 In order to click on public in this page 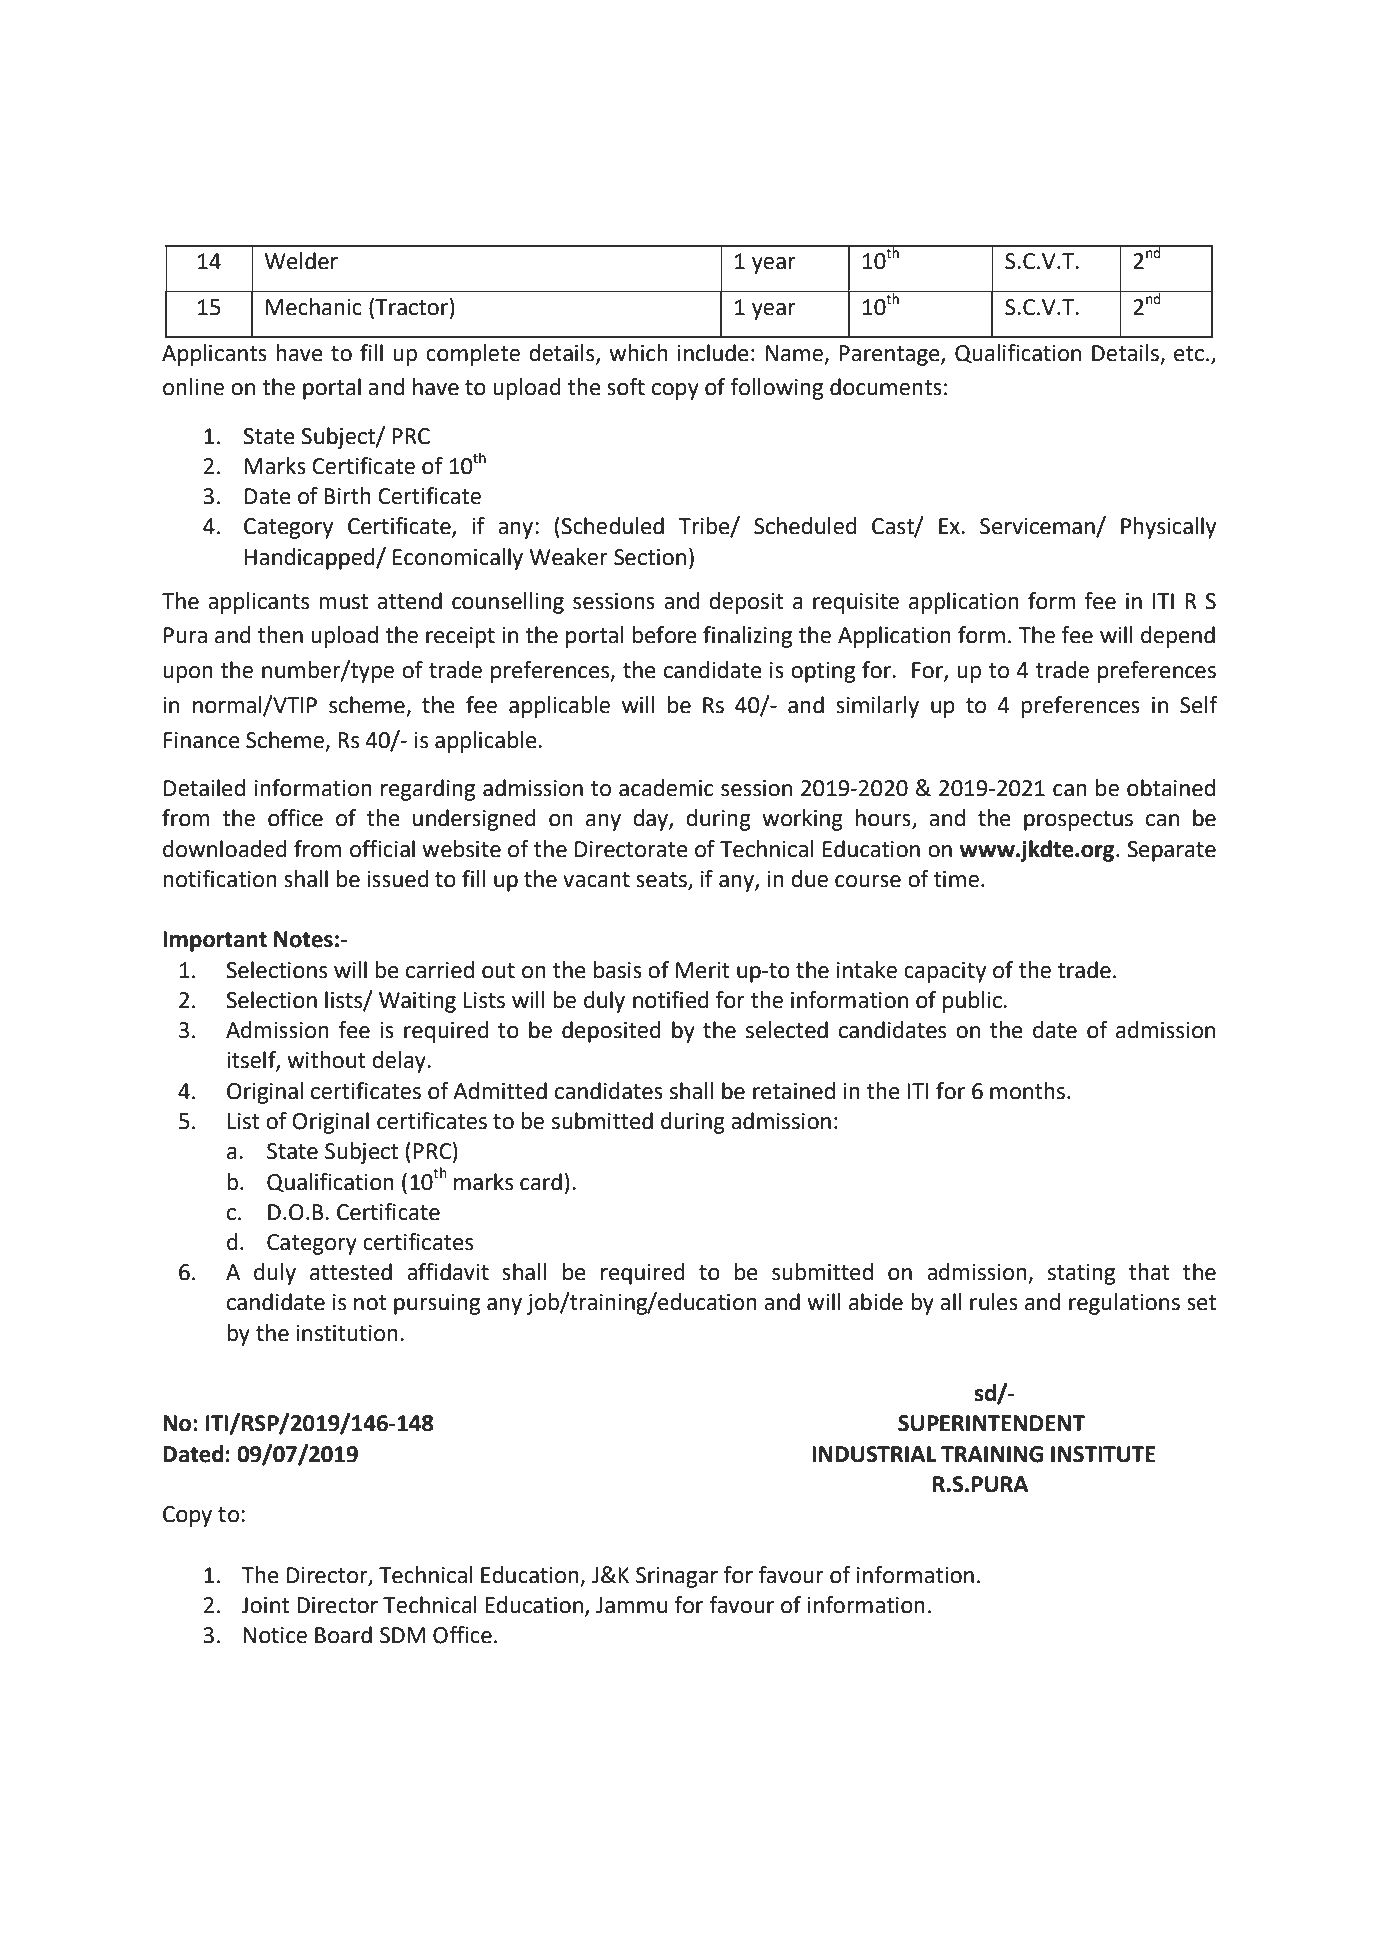, I will do `click(973, 1002)`.
